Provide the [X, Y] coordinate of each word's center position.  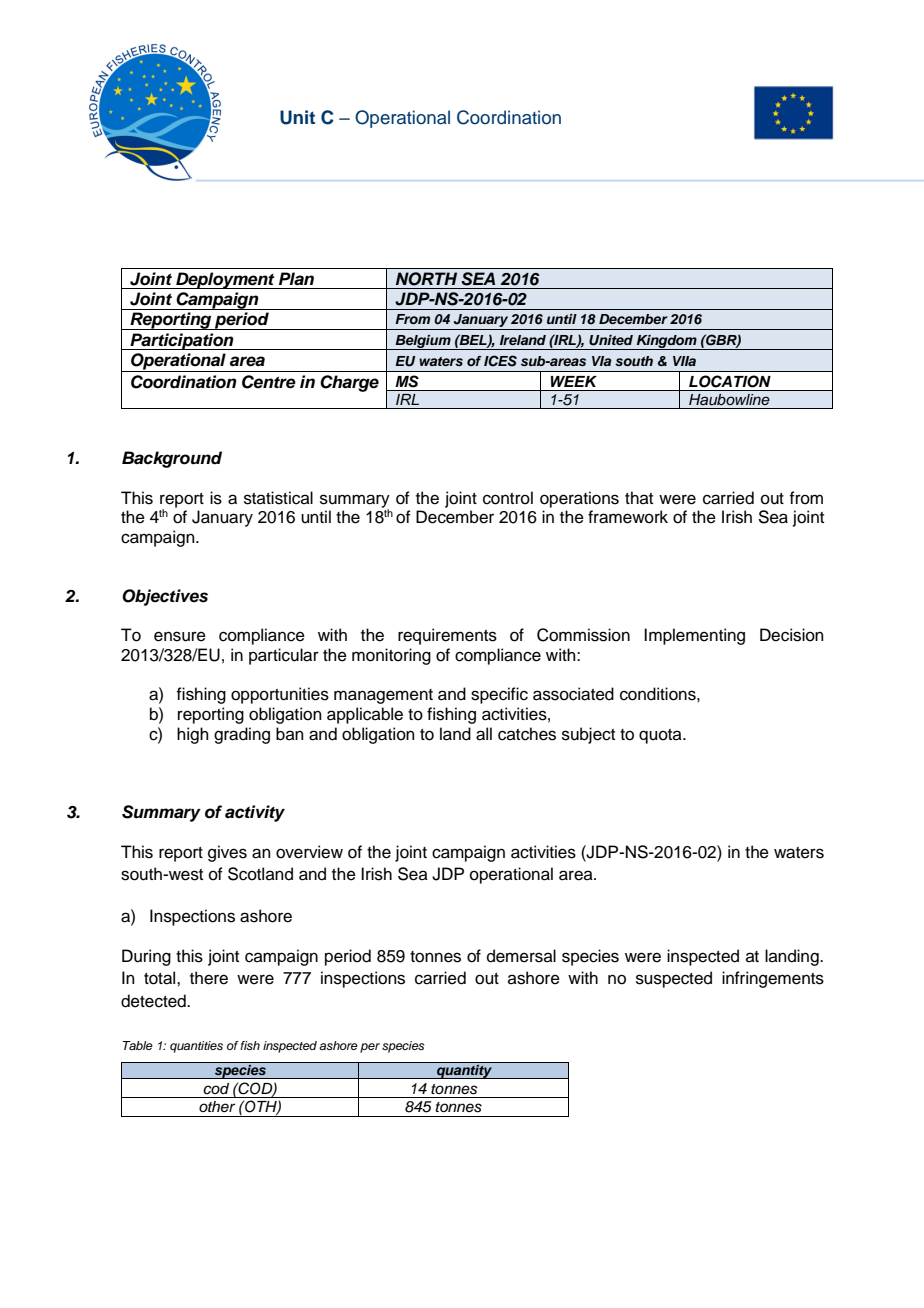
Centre [269, 382]
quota [661, 736]
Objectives [165, 597]
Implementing [694, 636]
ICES [500, 361]
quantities [196, 1047]
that [639, 497]
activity [255, 813]
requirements [447, 636]
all [484, 734]
